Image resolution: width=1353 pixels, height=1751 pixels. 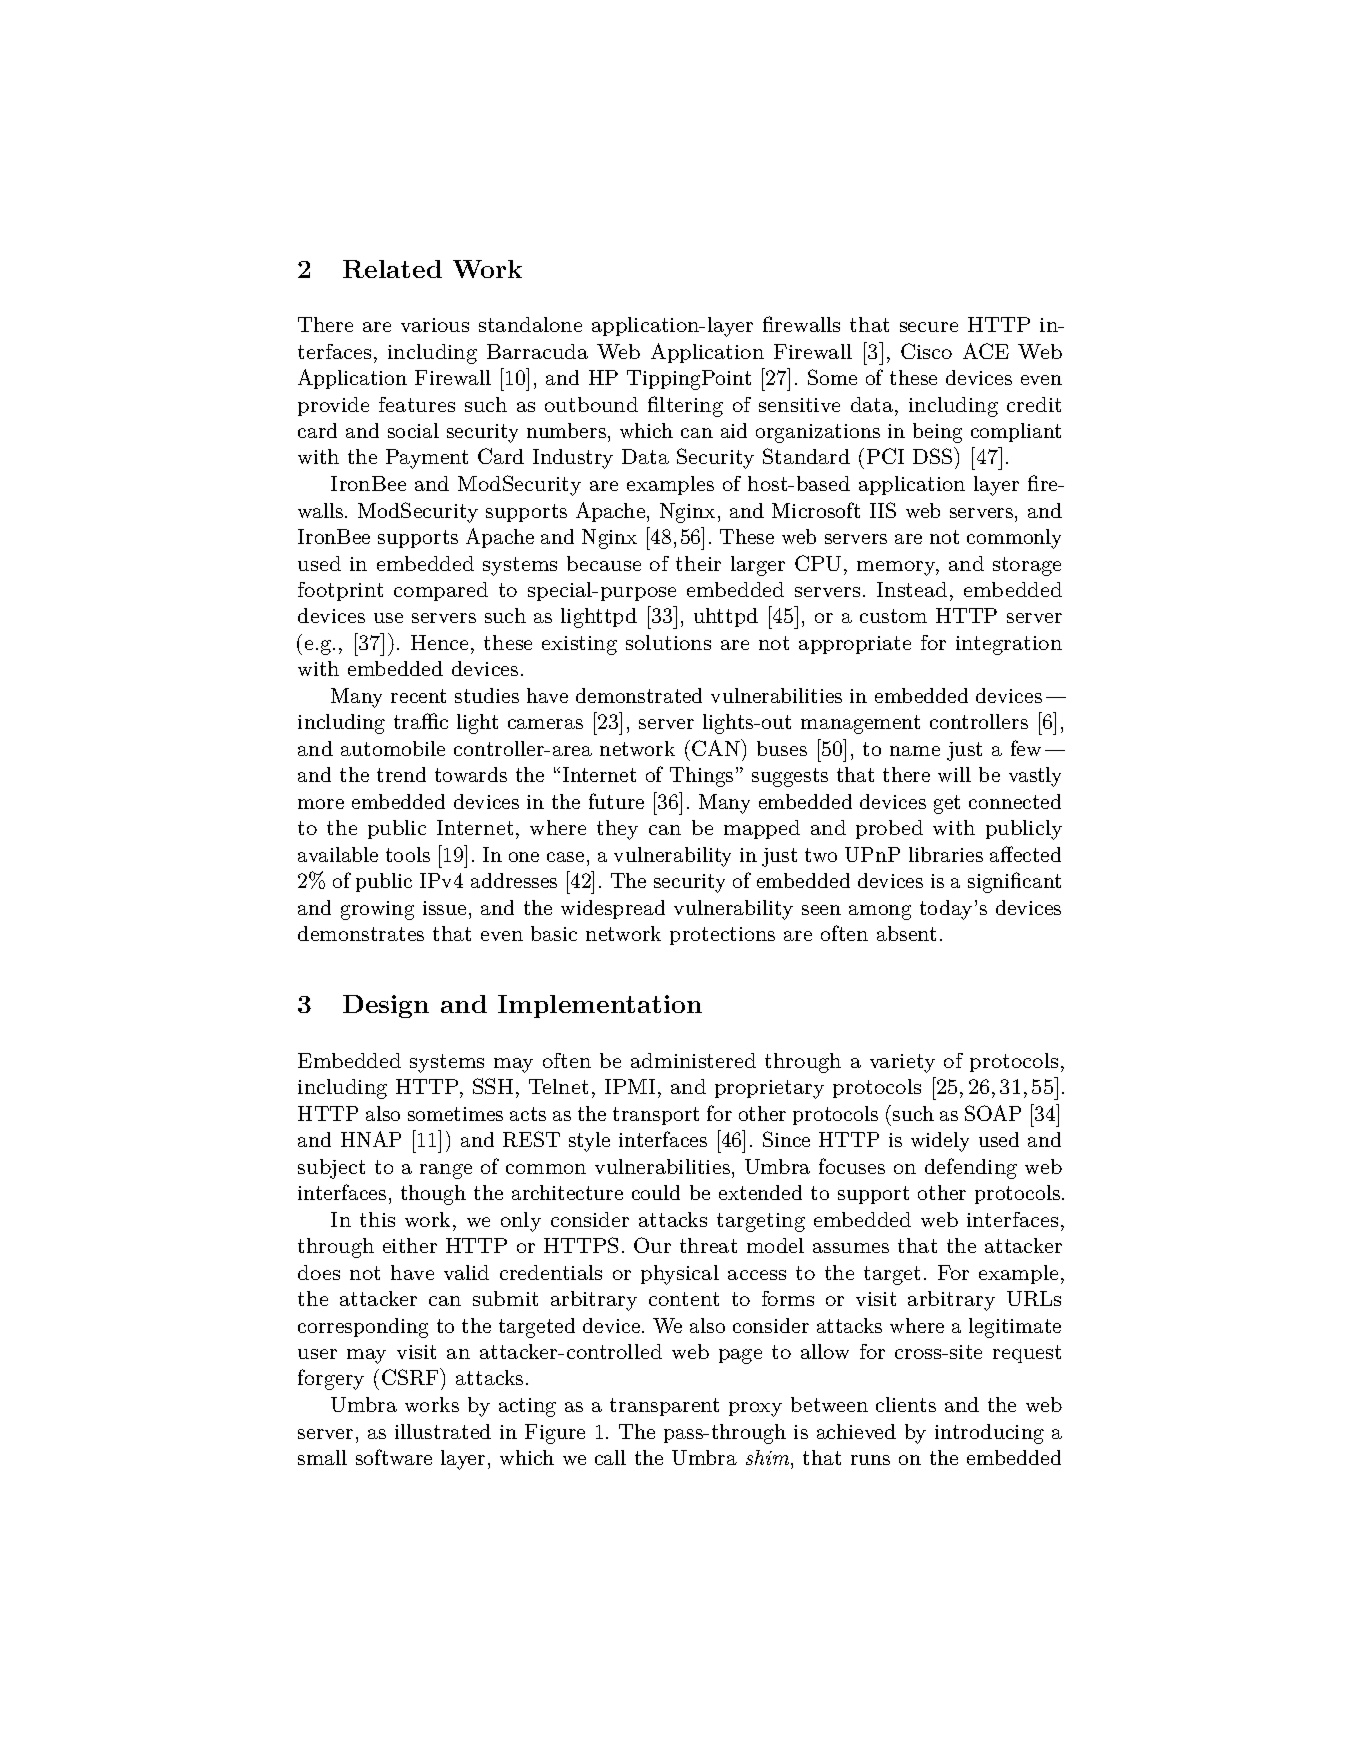 What do you see at coordinates (946, 854) in the page?
I see `libraries` at bounding box center [946, 854].
